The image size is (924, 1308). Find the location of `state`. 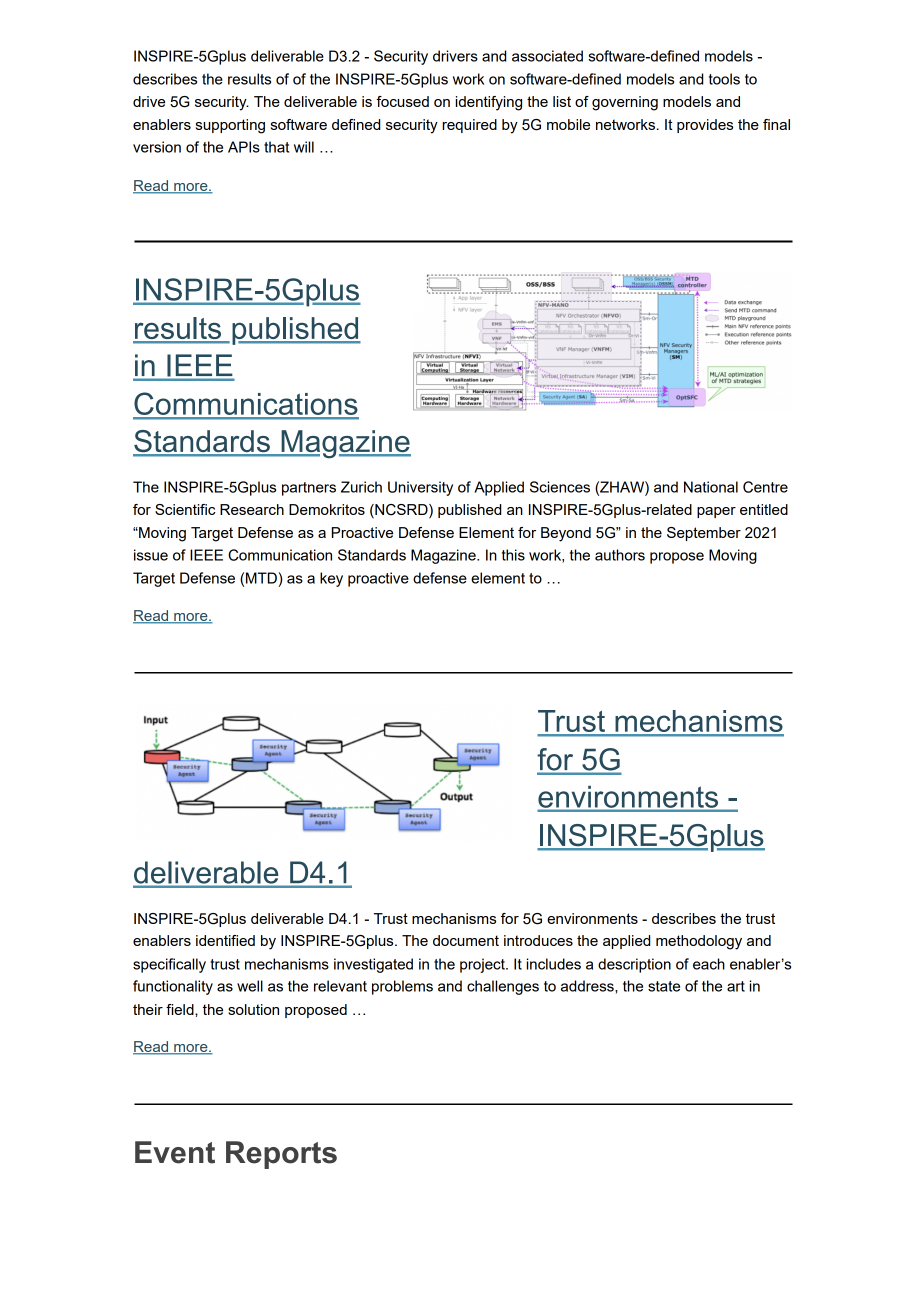

state is located at coordinates (664, 986).
